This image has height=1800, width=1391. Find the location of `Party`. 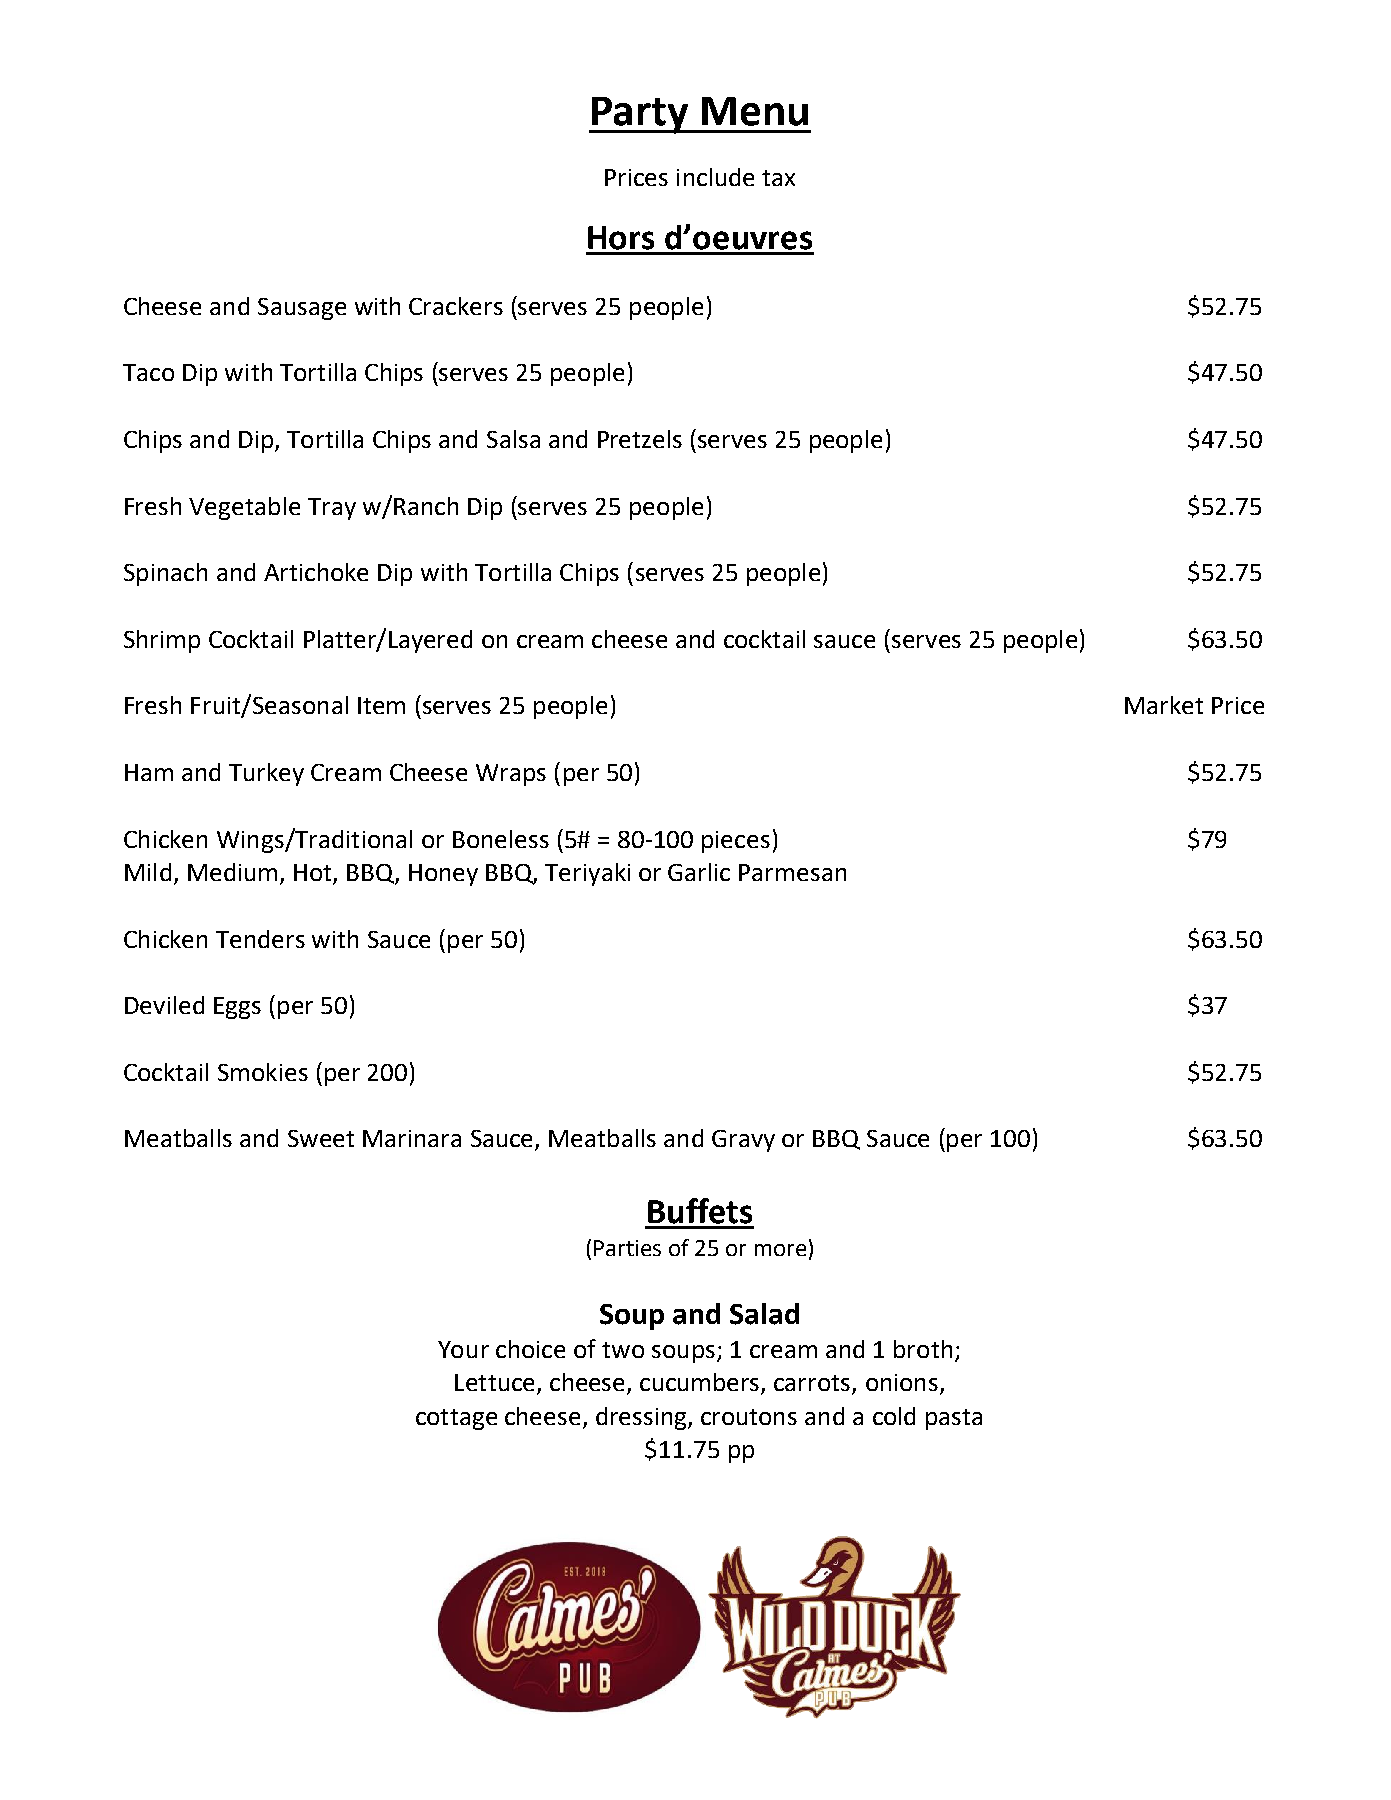

Party is located at coordinates (640, 115).
